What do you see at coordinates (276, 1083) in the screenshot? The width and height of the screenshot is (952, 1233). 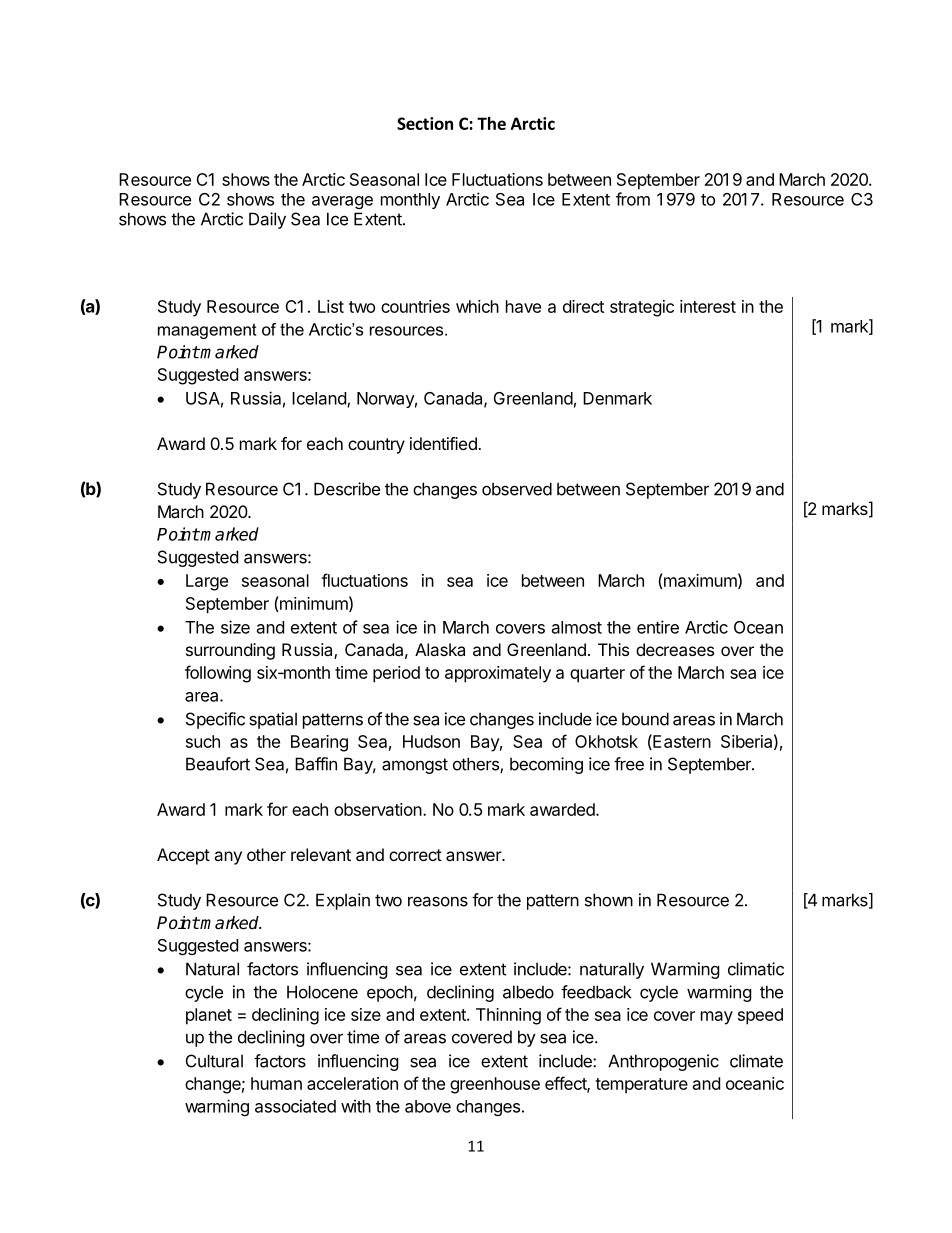 I see `human` at bounding box center [276, 1083].
